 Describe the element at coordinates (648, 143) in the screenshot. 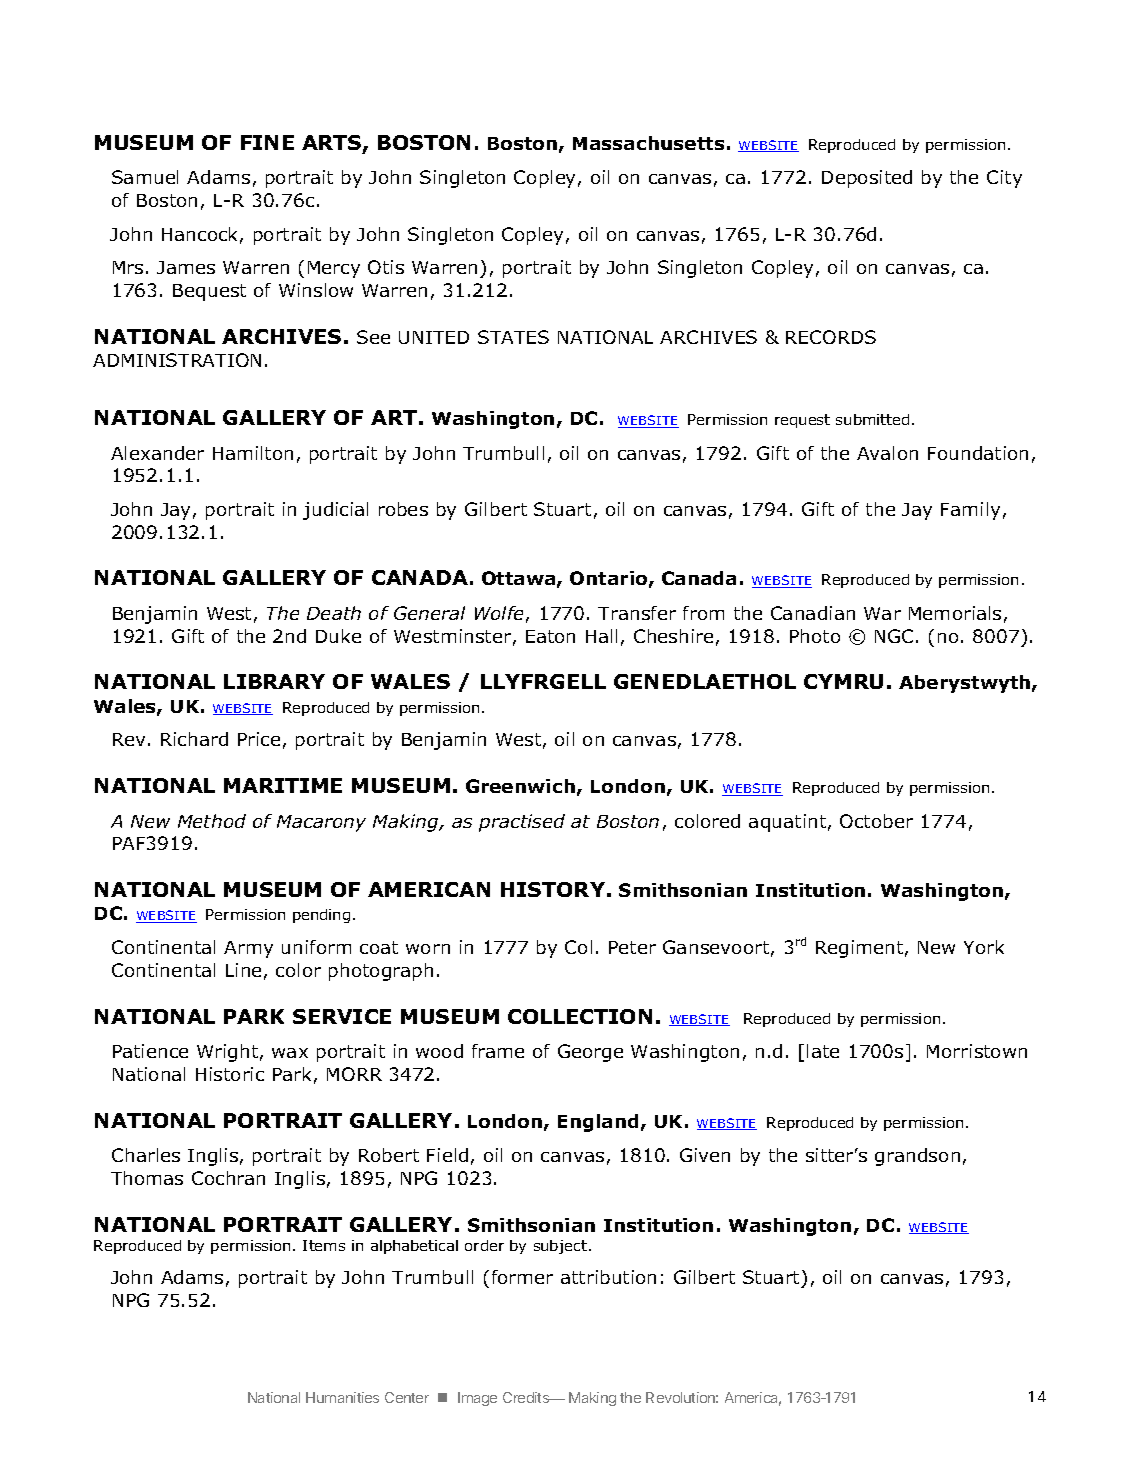

I see `Massachusetts` at that location.
